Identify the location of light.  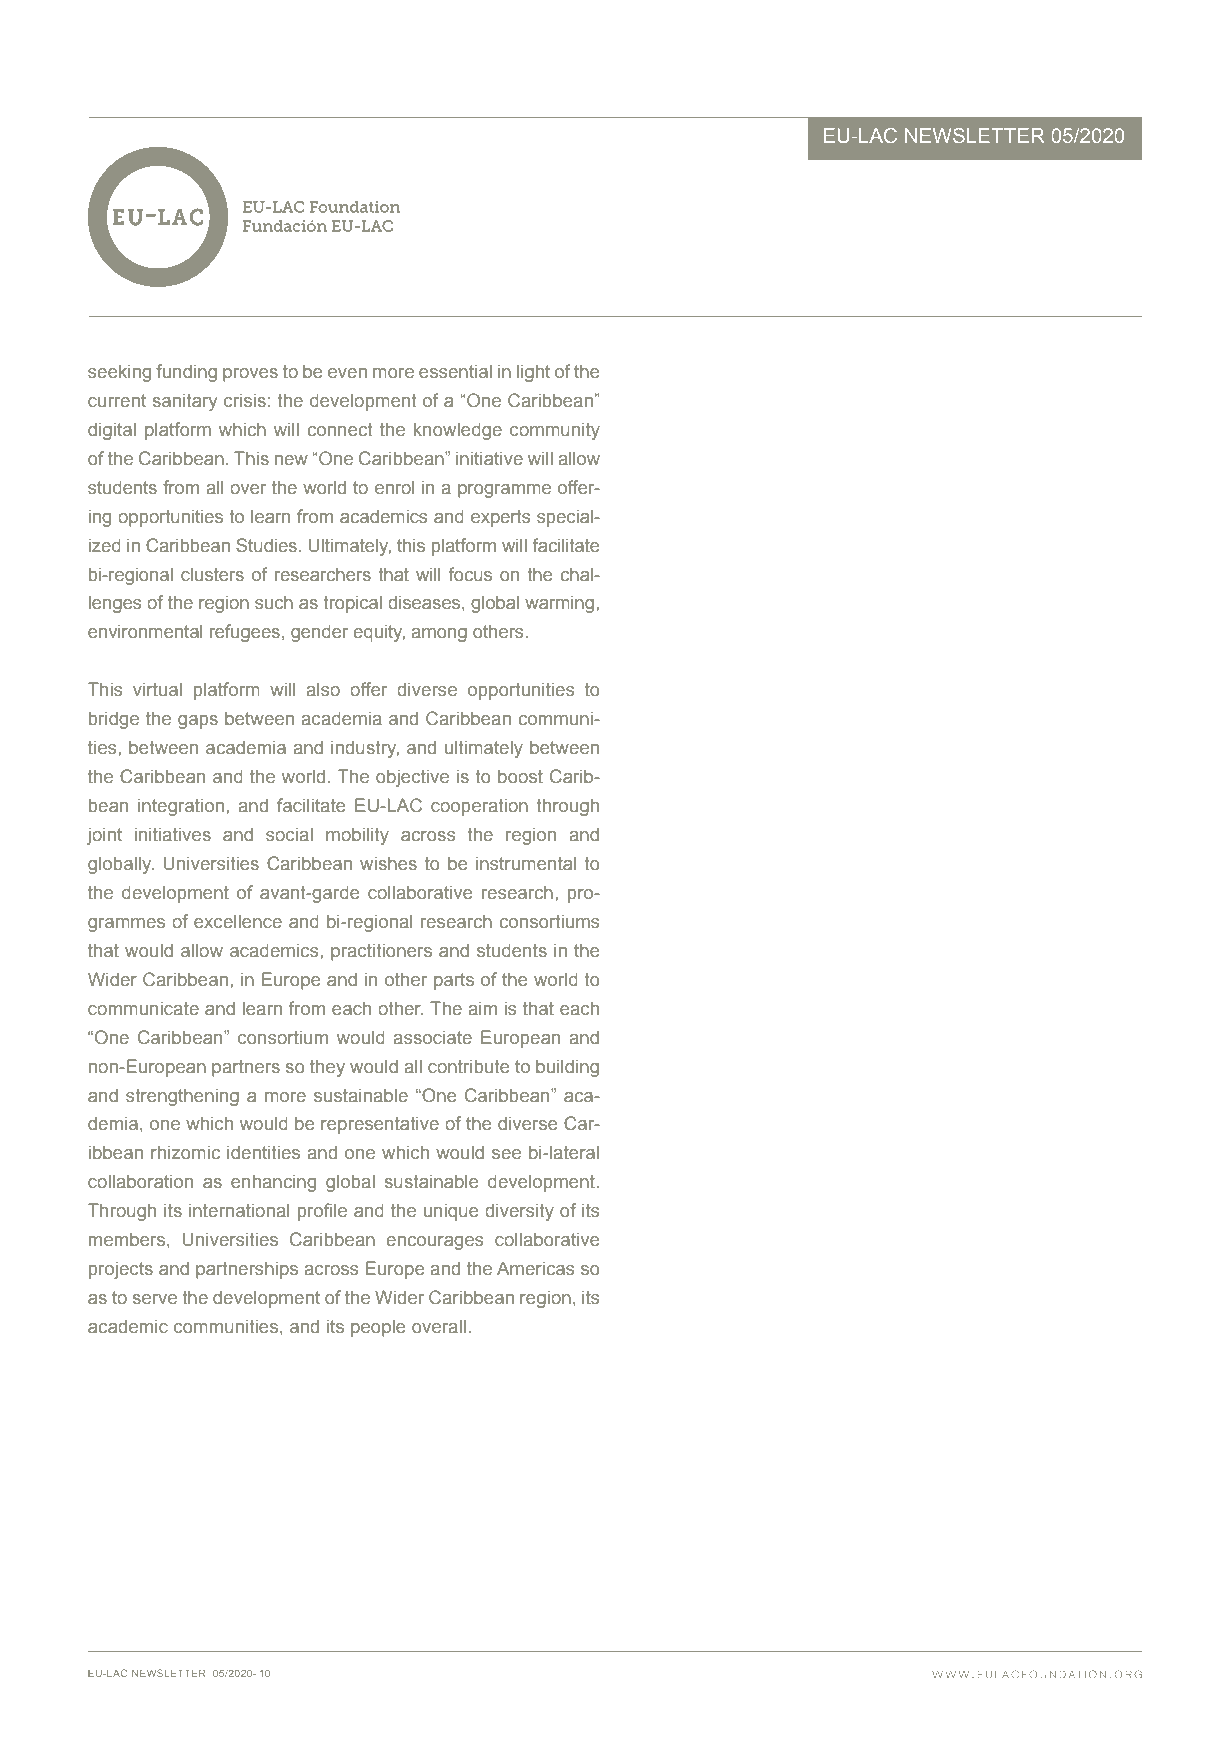
(533, 373).
